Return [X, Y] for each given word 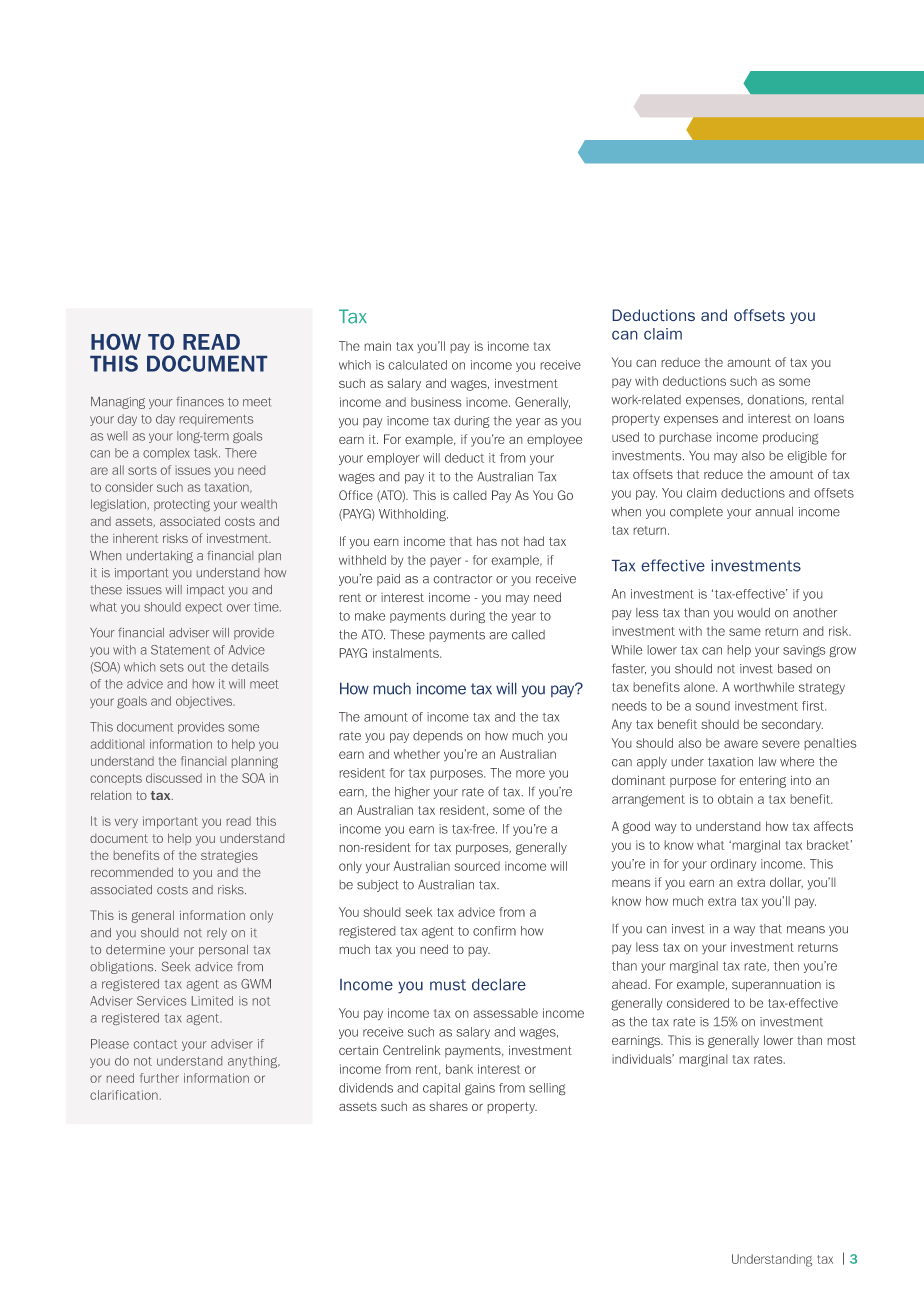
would [753, 613]
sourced [477, 866]
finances [200, 402]
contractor [462, 579]
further [159, 1078]
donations [777, 400]
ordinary [733, 865]
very [126, 823]
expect [203, 608]
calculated [417, 365]
